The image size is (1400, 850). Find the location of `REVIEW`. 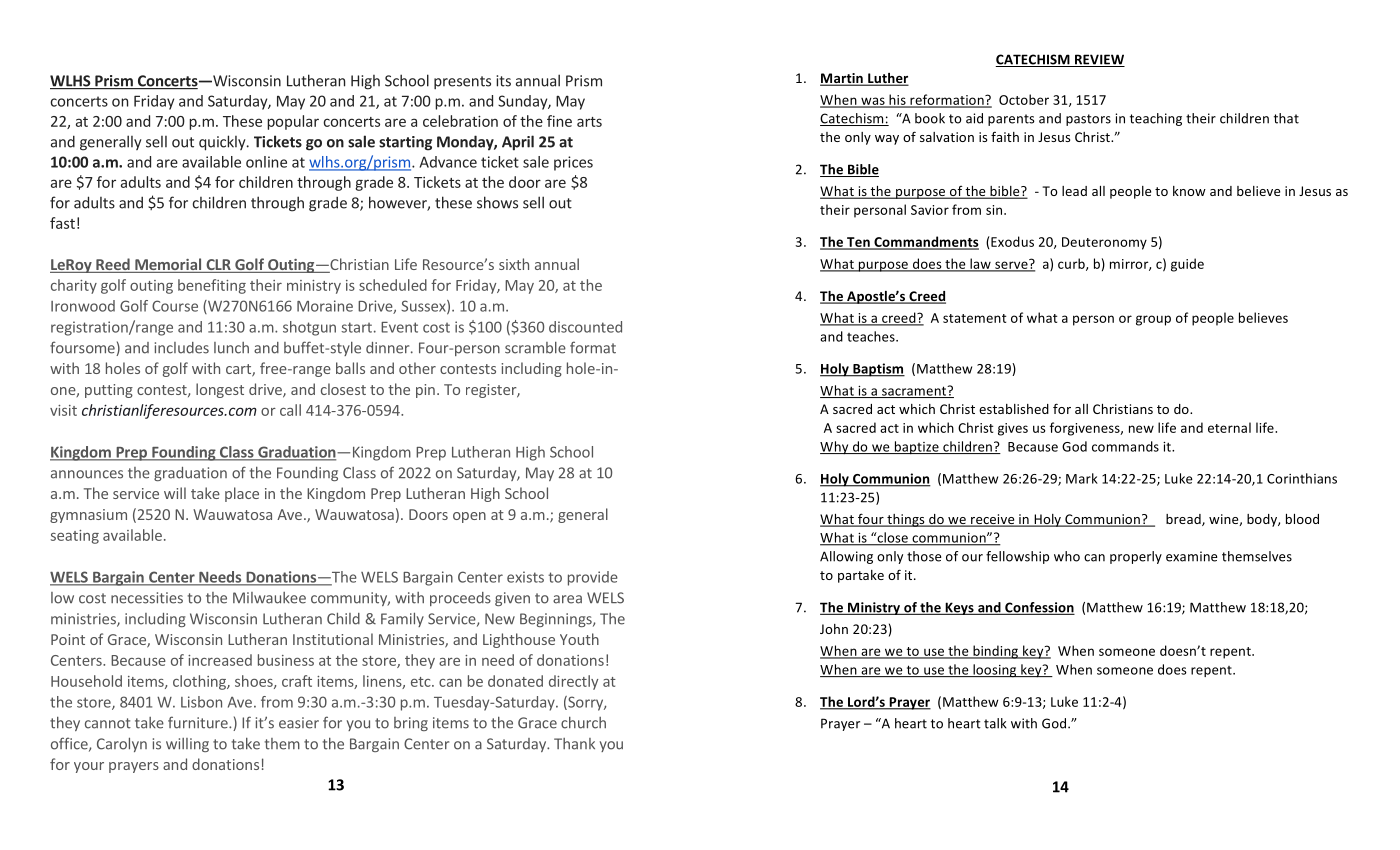

REVIEW is located at coordinates (1099, 60).
